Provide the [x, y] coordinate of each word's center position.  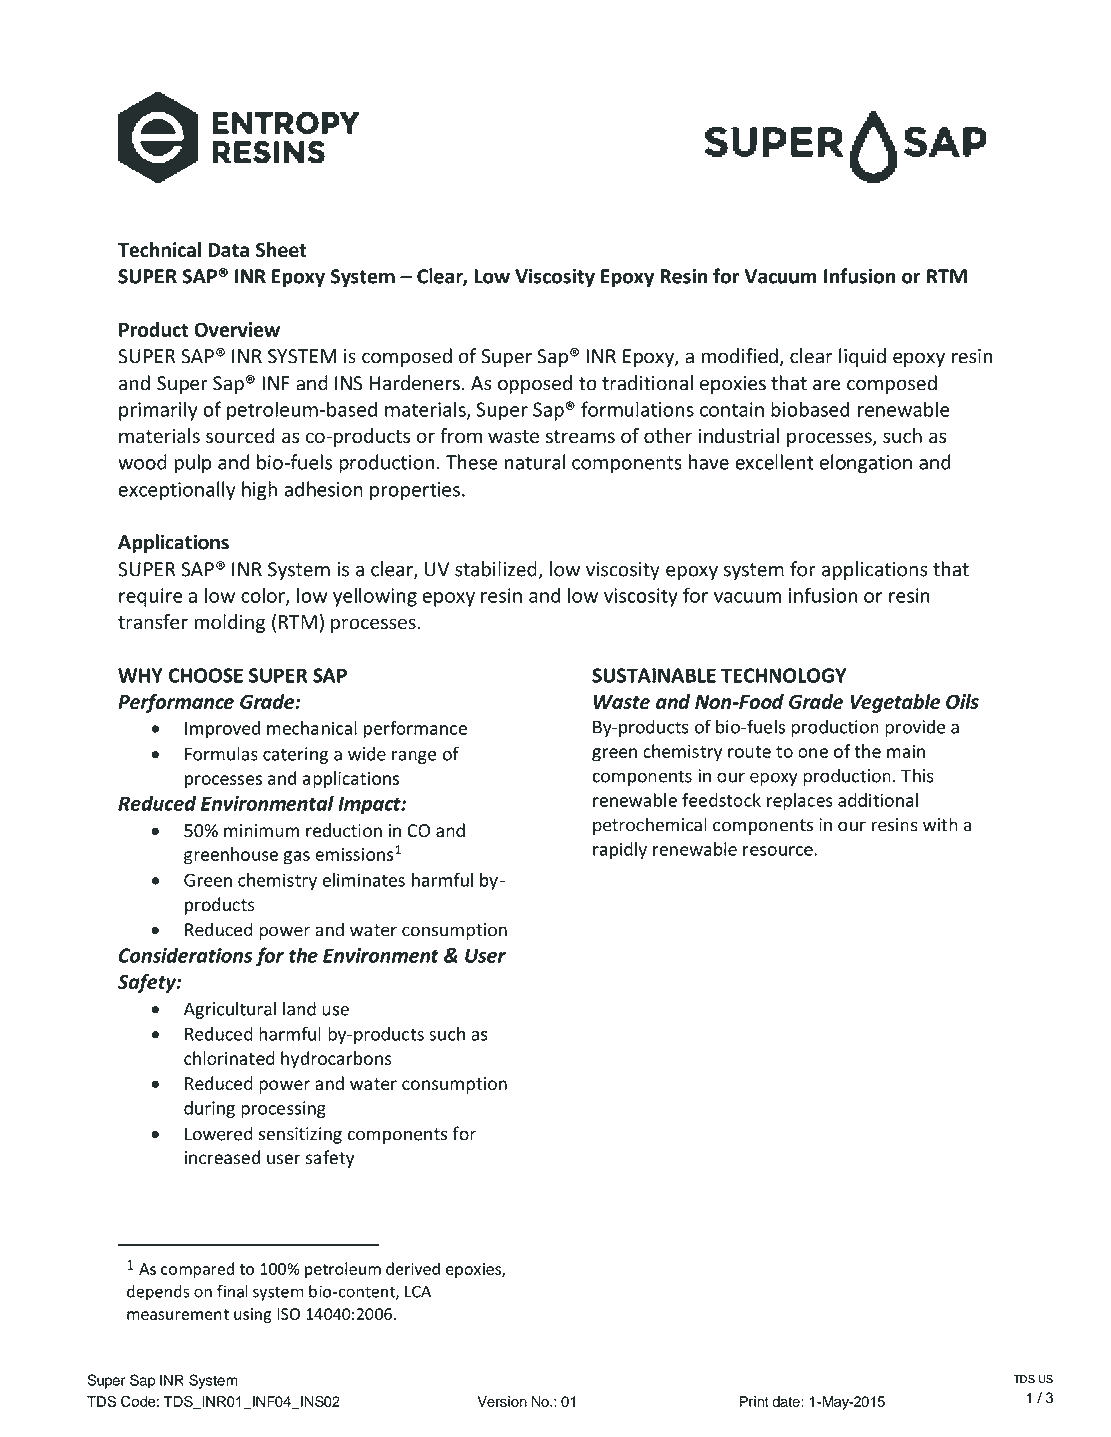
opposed [535, 384]
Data [228, 250]
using [252, 1315]
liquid [862, 357]
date [786, 1401]
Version [502, 1401]
